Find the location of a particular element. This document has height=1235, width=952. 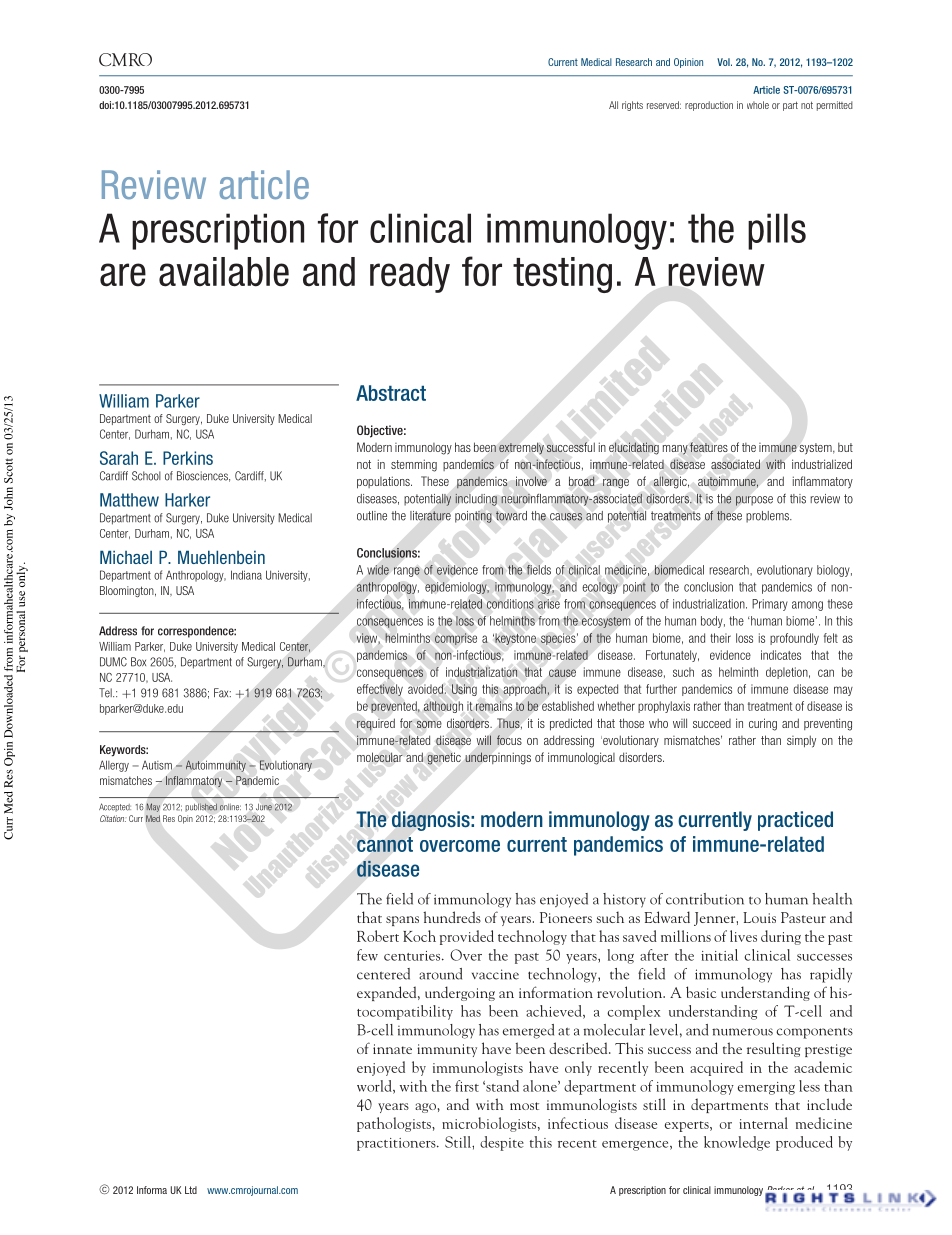

features is located at coordinates (709, 447).
